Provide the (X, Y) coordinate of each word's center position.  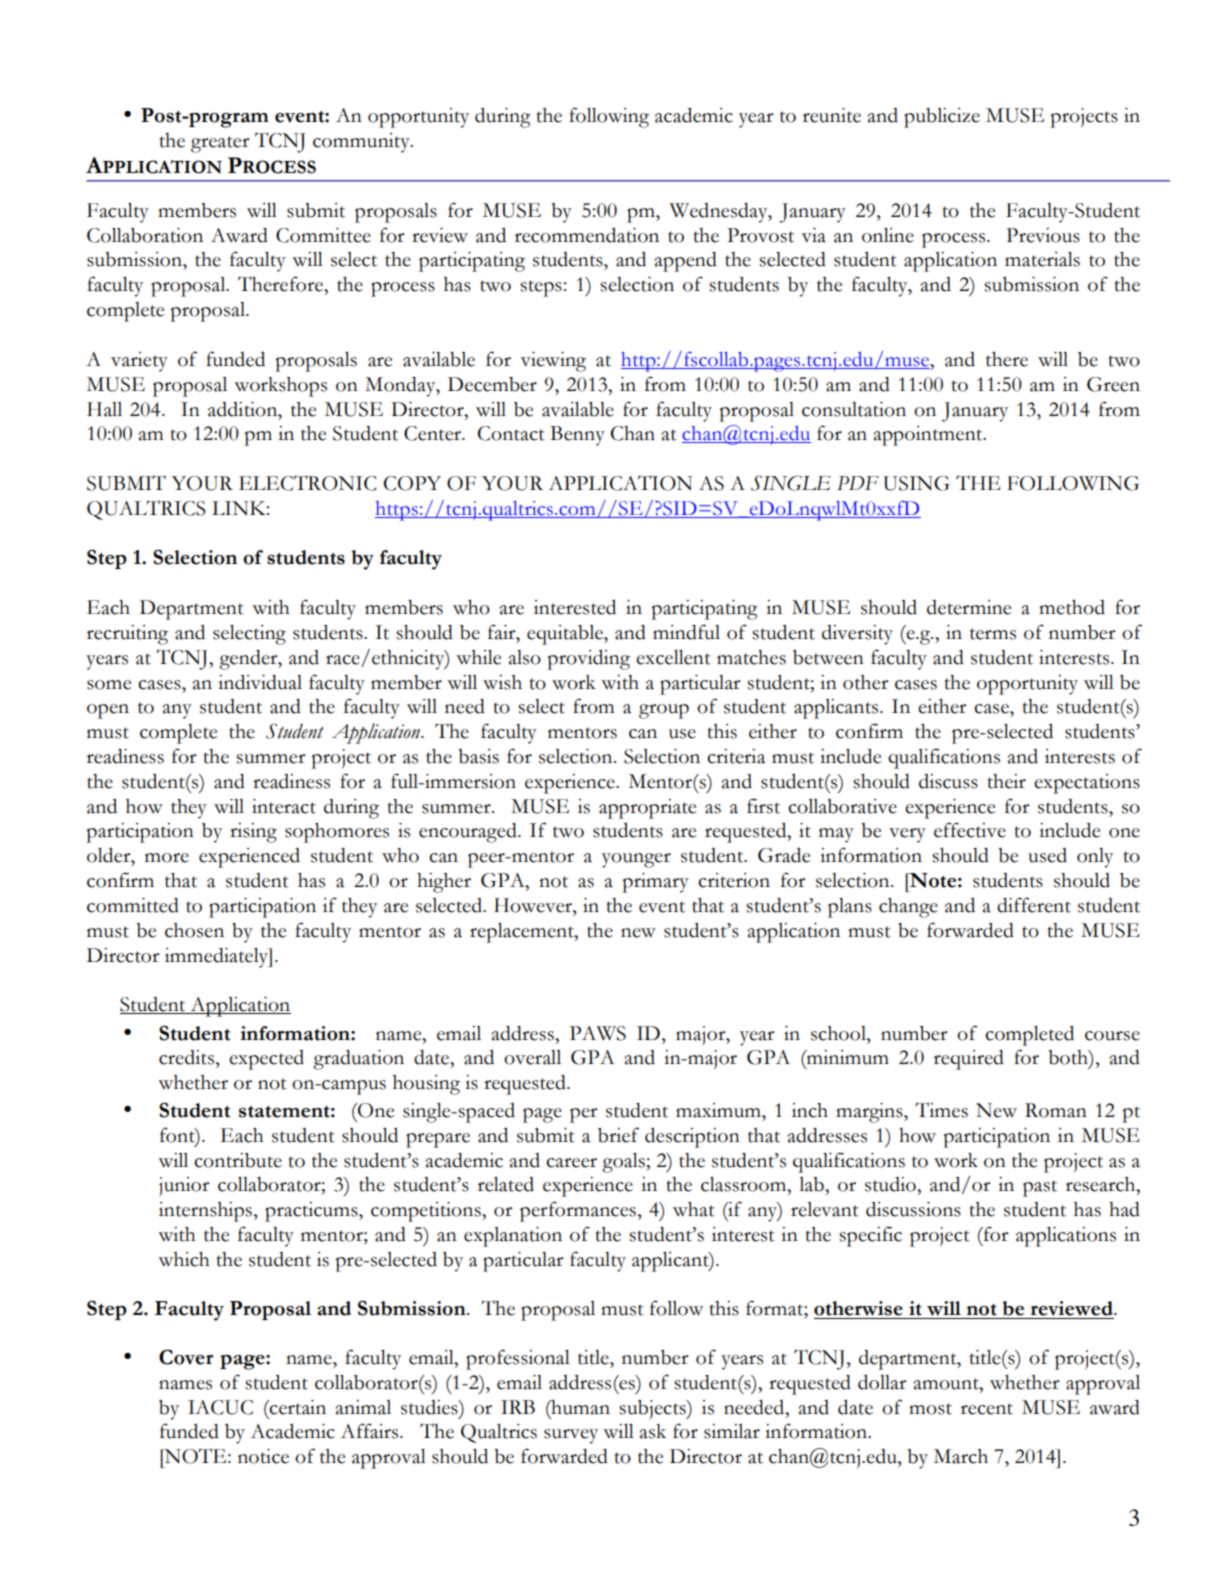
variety (139, 362)
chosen (194, 930)
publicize (942, 118)
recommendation (587, 235)
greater (220, 144)
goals (623, 1163)
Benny (577, 436)
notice (263, 1456)
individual (260, 682)
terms (993, 634)
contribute (238, 1160)
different (1034, 905)
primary (655, 883)
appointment (929, 436)
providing (588, 660)
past (1040, 1188)
